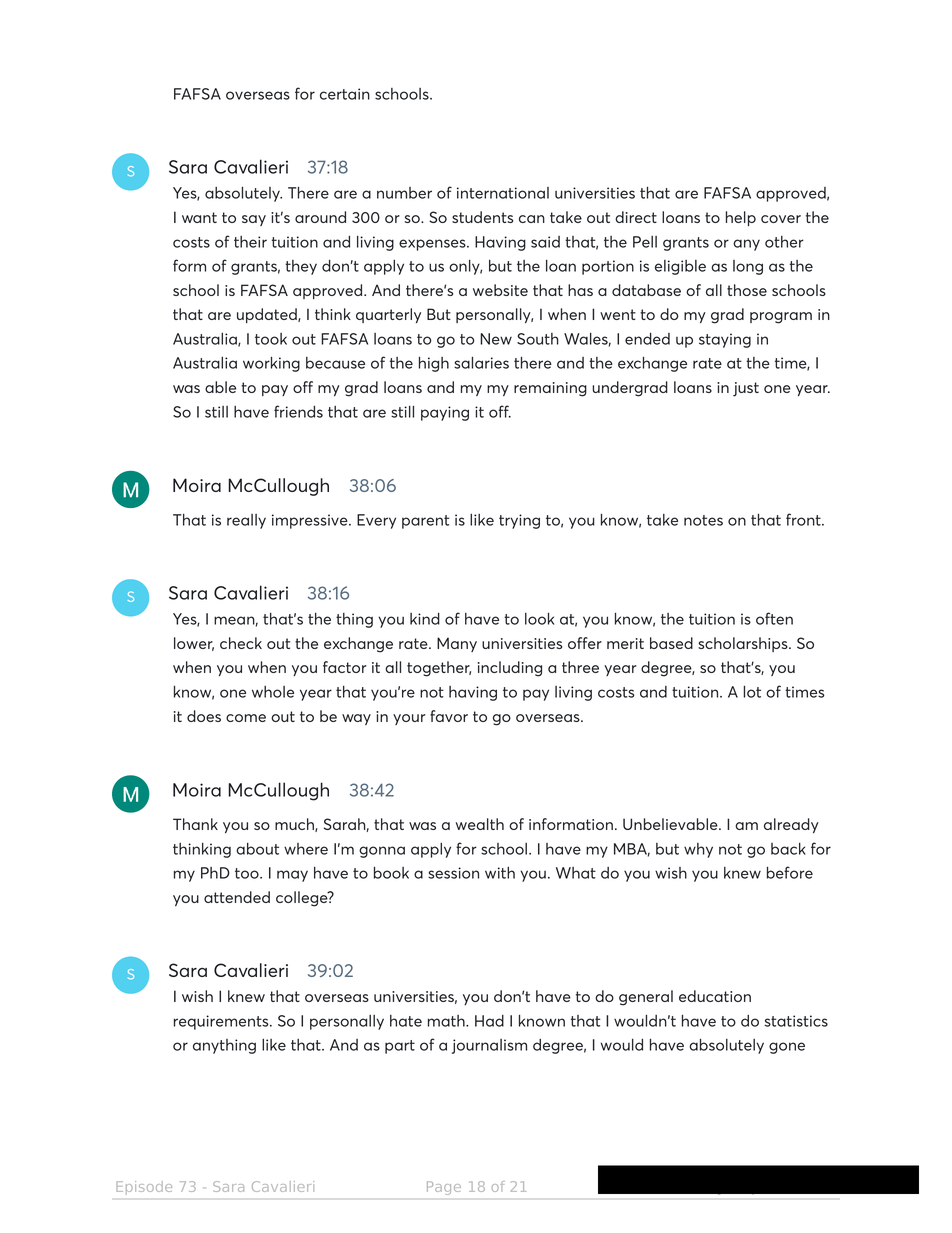 The height and width of the screenshot is (1233, 952). What do you see at coordinates (503, 193) in the screenshot?
I see `international` at bounding box center [503, 193].
